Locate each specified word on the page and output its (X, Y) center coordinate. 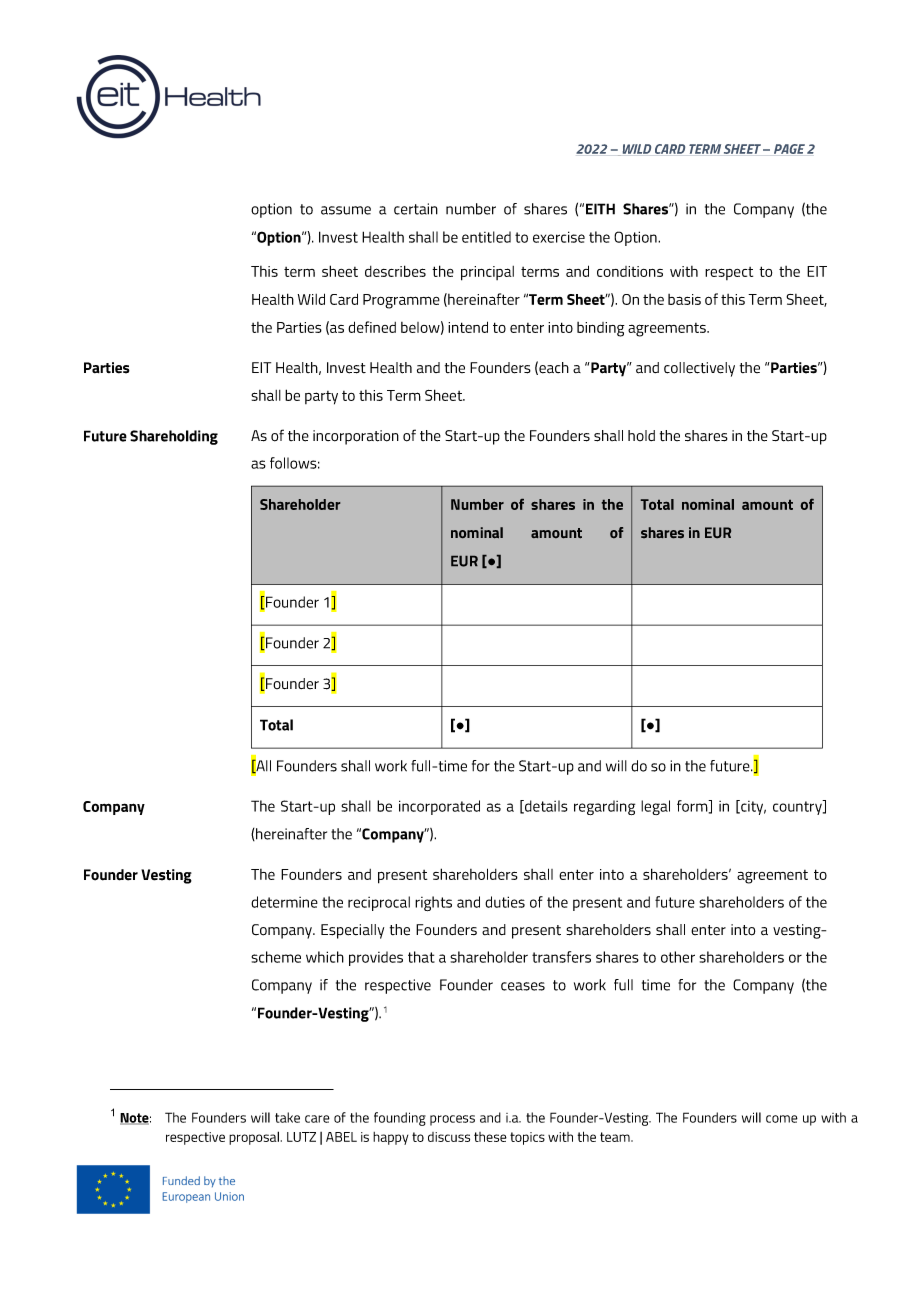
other (678, 957)
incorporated (439, 807)
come (782, 1119)
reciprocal (379, 903)
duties (505, 902)
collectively (699, 369)
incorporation (356, 437)
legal (655, 807)
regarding (604, 807)
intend (468, 327)
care (317, 1119)
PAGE (789, 149)
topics (527, 1138)
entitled (486, 237)
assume (346, 210)
